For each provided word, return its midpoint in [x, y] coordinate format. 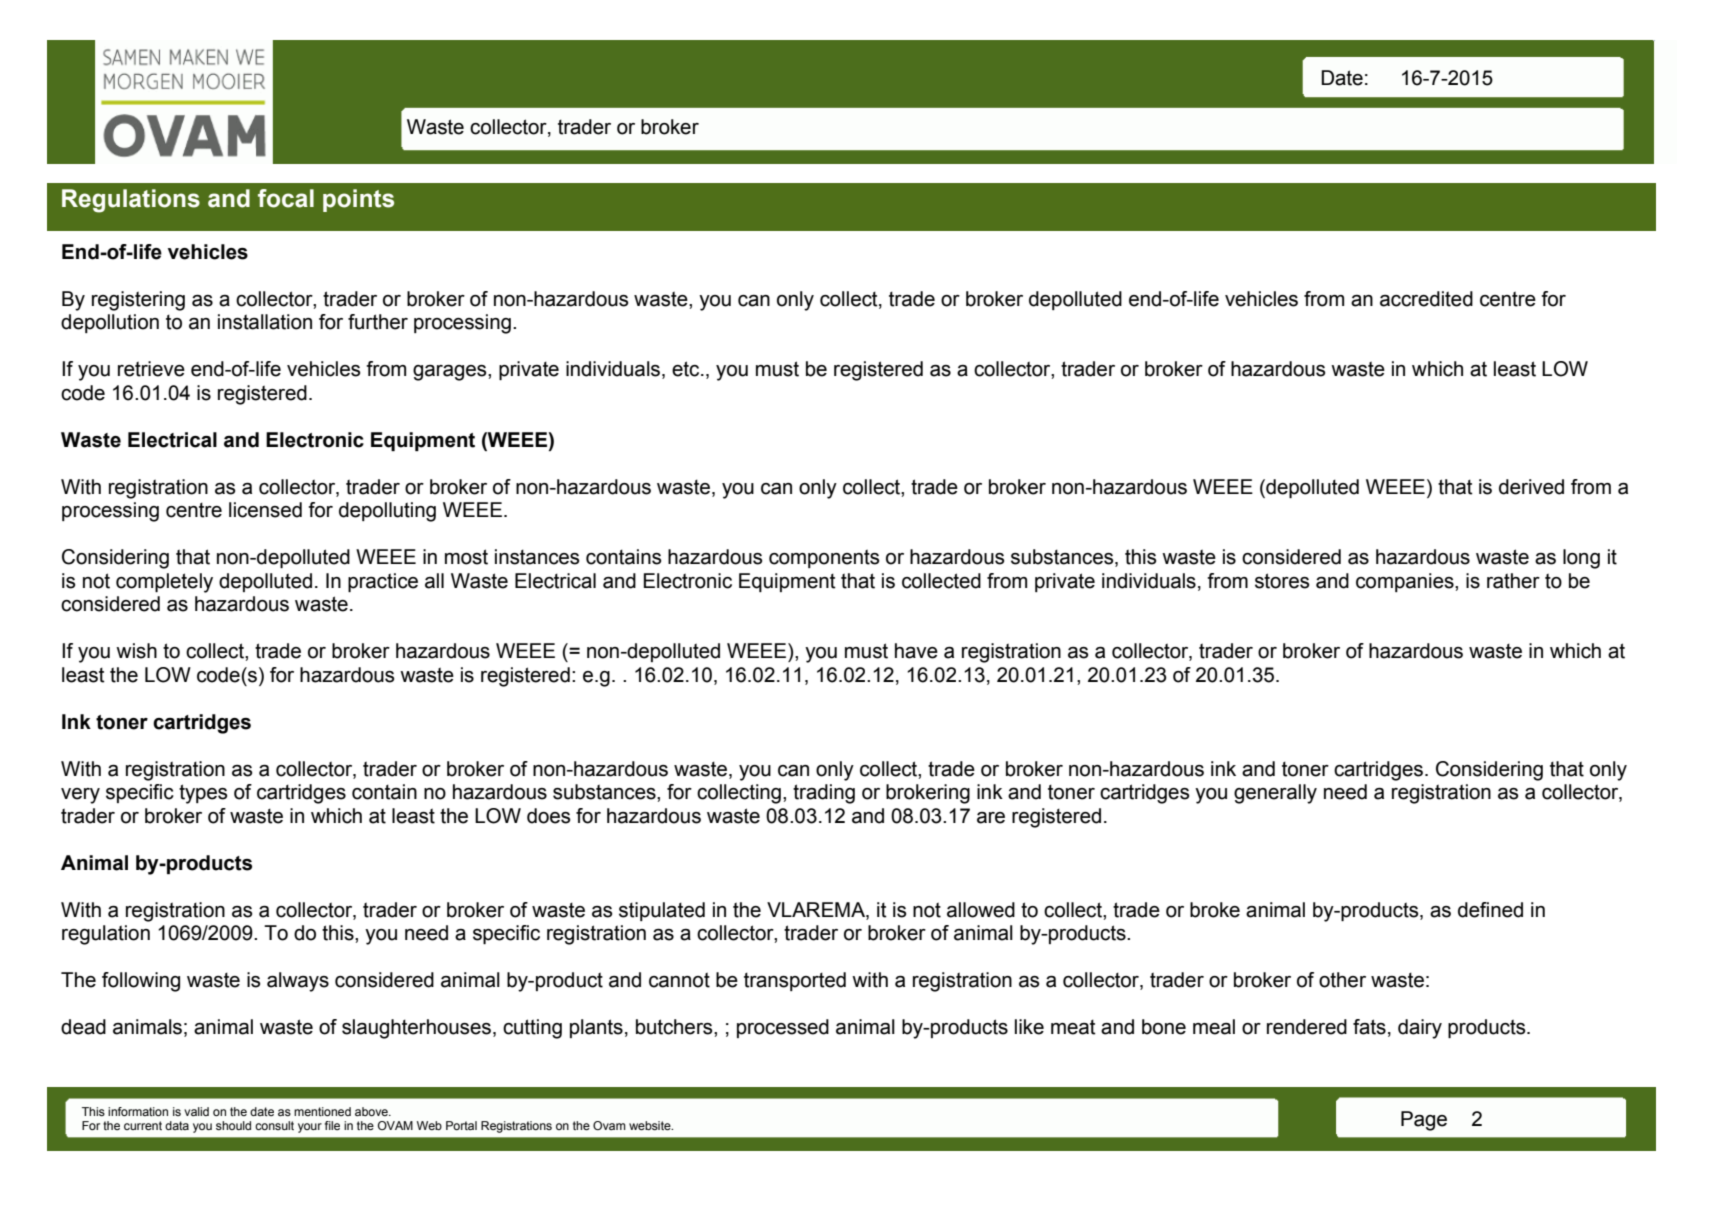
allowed [981, 910]
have [916, 651]
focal [286, 198]
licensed [265, 510]
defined [1490, 910]
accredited [1426, 299]
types [203, 794]
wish [136, 651]
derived [1531, 487]
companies [1406, 582]
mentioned [322, 1111]
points [358, 200]
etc [687, 369]
